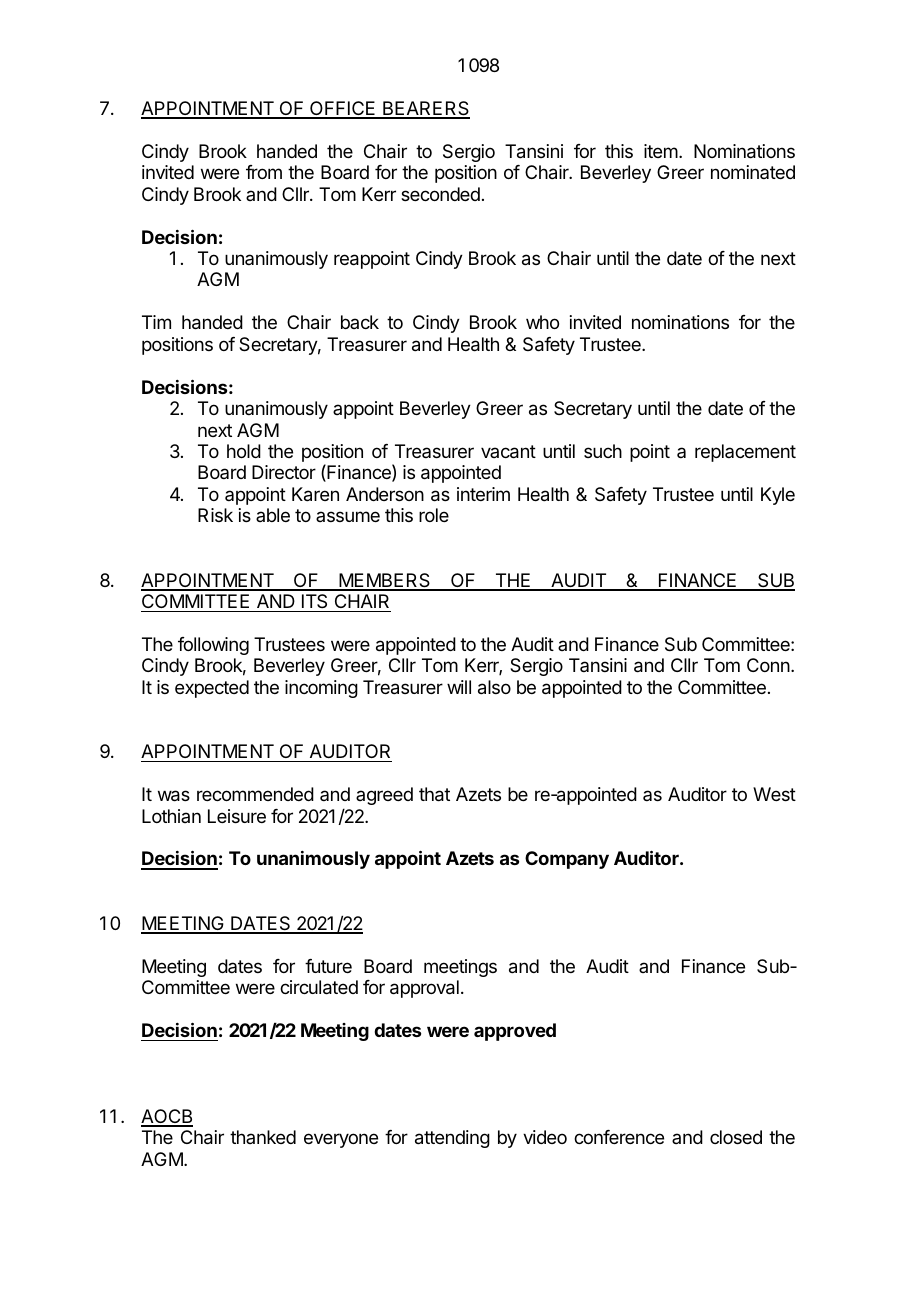 Image resolution: width=924 pixels, height=1308 pixels. Describe the element at coordinates (661, 151) in the image. I see `item` at that location.
